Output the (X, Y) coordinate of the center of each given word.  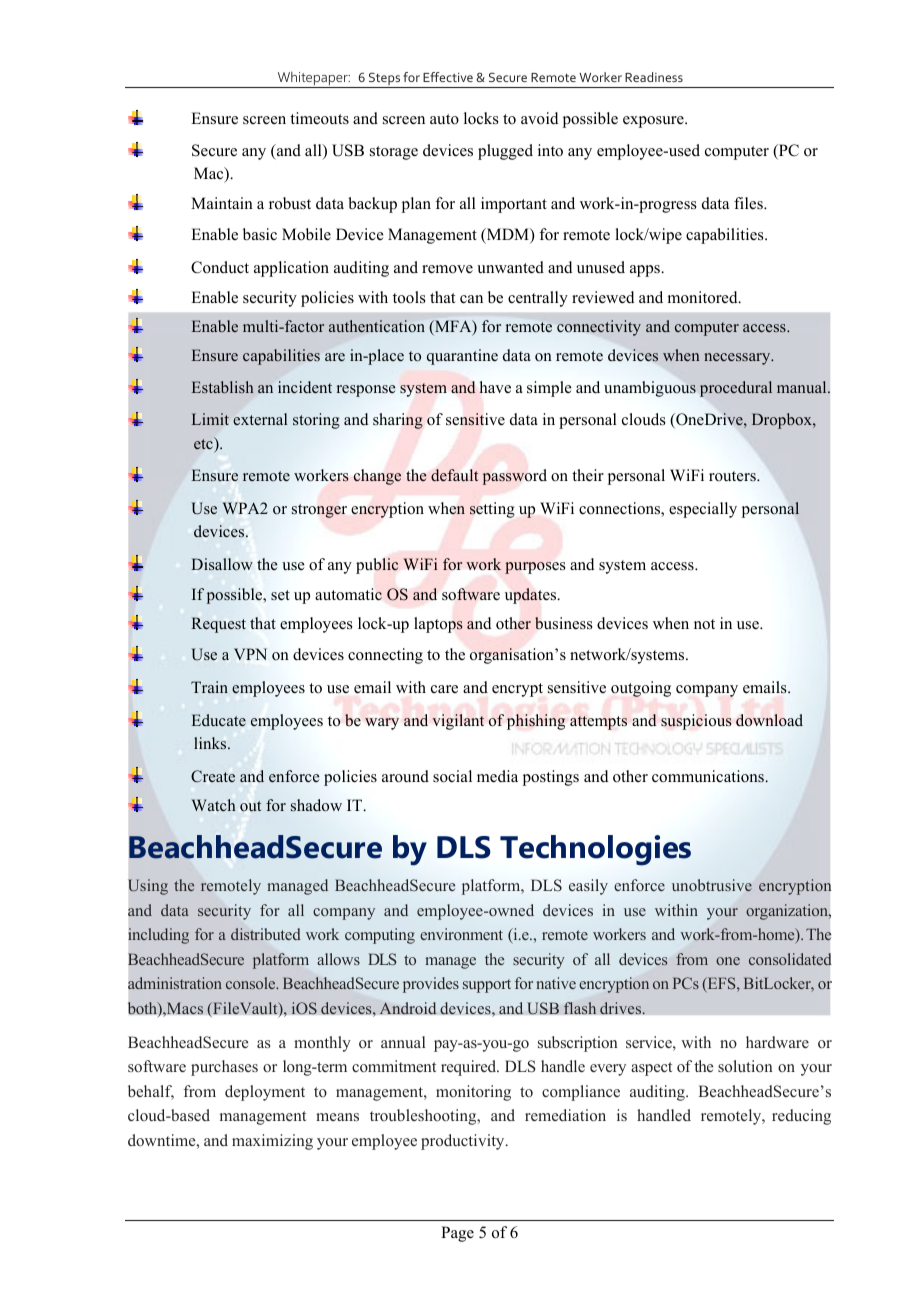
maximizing (272, 1142)
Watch (213, 805)
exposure (654, 122)
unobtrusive (712, 885)
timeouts (319, 118)
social (452, 776)
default (454, 475)
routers (733, 476)
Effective (448, 77)
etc (204, 443)
